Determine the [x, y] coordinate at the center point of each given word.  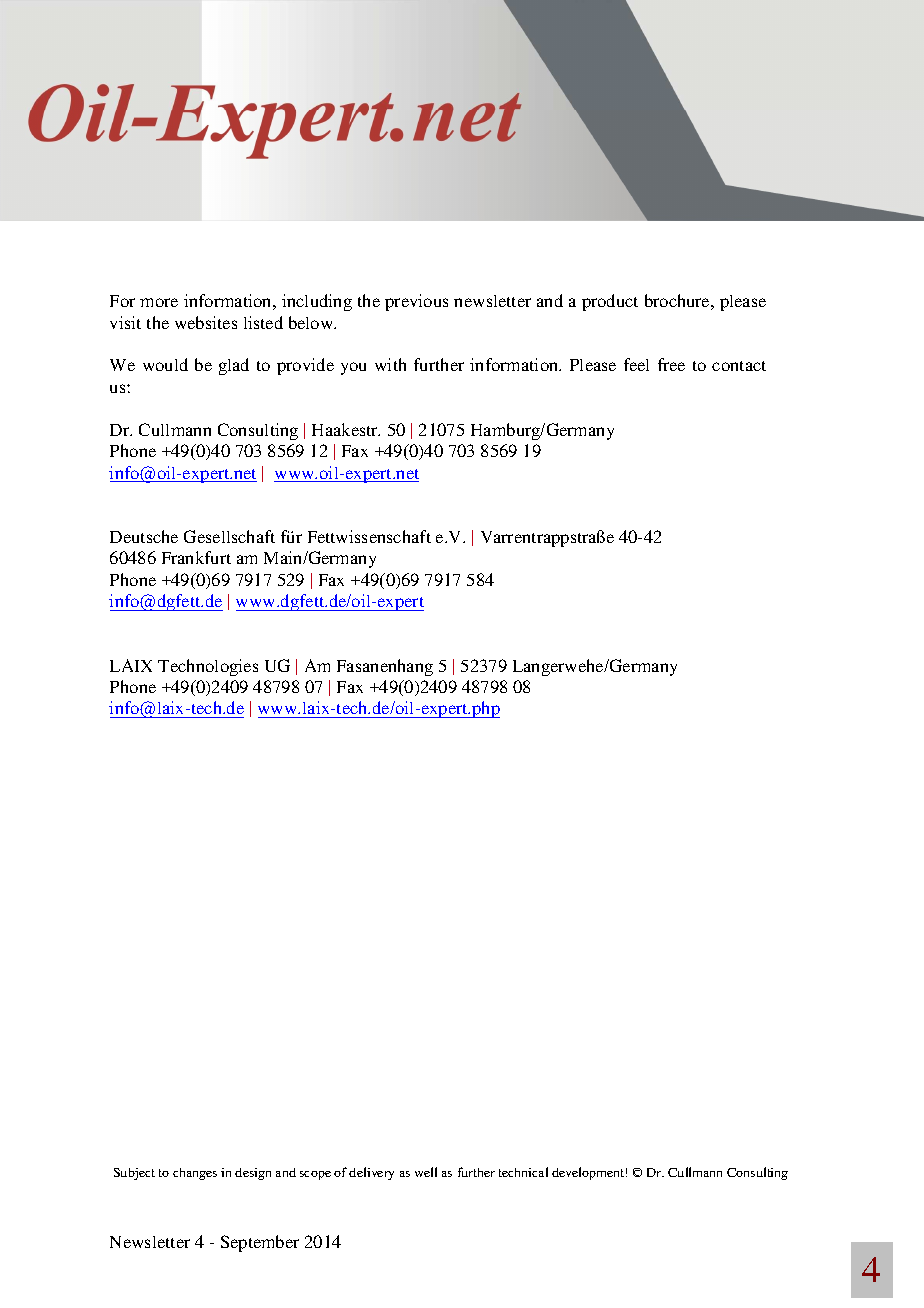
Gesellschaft [229, 536]
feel [636, 364]
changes [195, 1174]
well [426, 1172]
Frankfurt [196, 557]
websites [206, 322]
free [671, 364]
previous [416, 302]
